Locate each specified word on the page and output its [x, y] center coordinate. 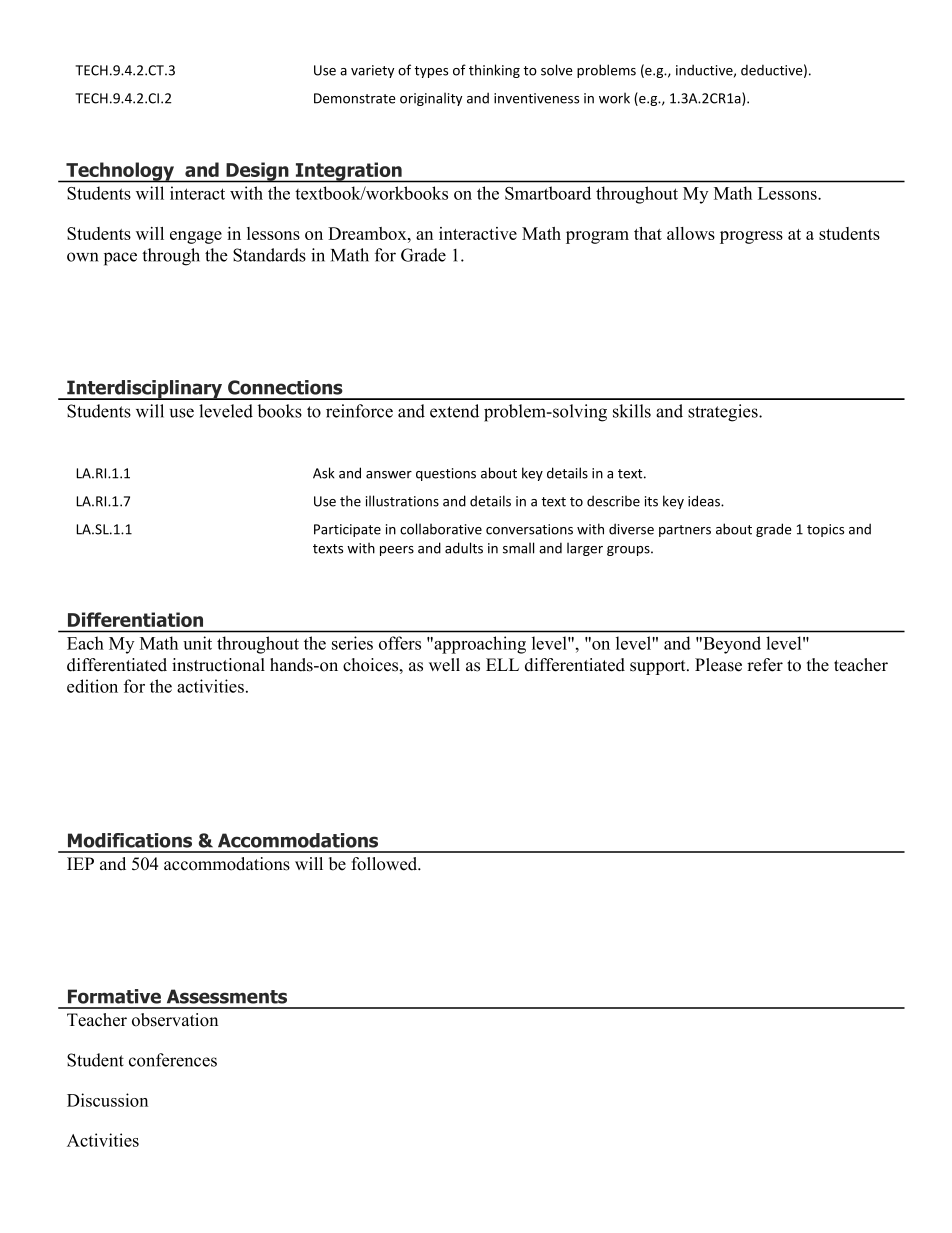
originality [431, 99]
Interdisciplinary [145, 390]
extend [454, 411]
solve [556, 70]
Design [257, 172]
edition [92, 686]
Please [718, 665]
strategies [724, 413]
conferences [173, 1060]
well [444, 665]
